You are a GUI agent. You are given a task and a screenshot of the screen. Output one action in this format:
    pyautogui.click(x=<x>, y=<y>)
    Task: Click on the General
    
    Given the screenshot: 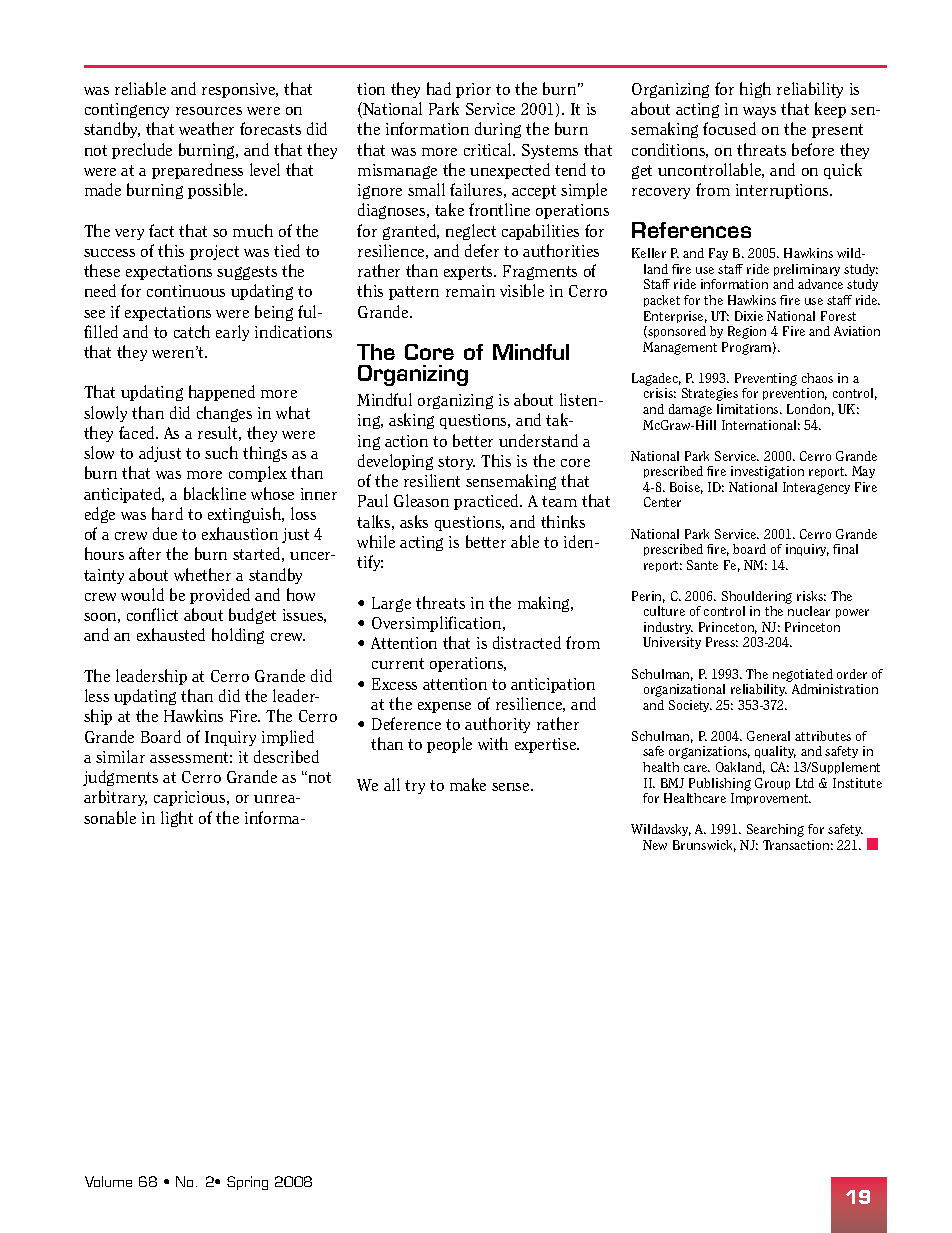 What is the action you would take?
    pyautogui.click(x=768, y=736)
